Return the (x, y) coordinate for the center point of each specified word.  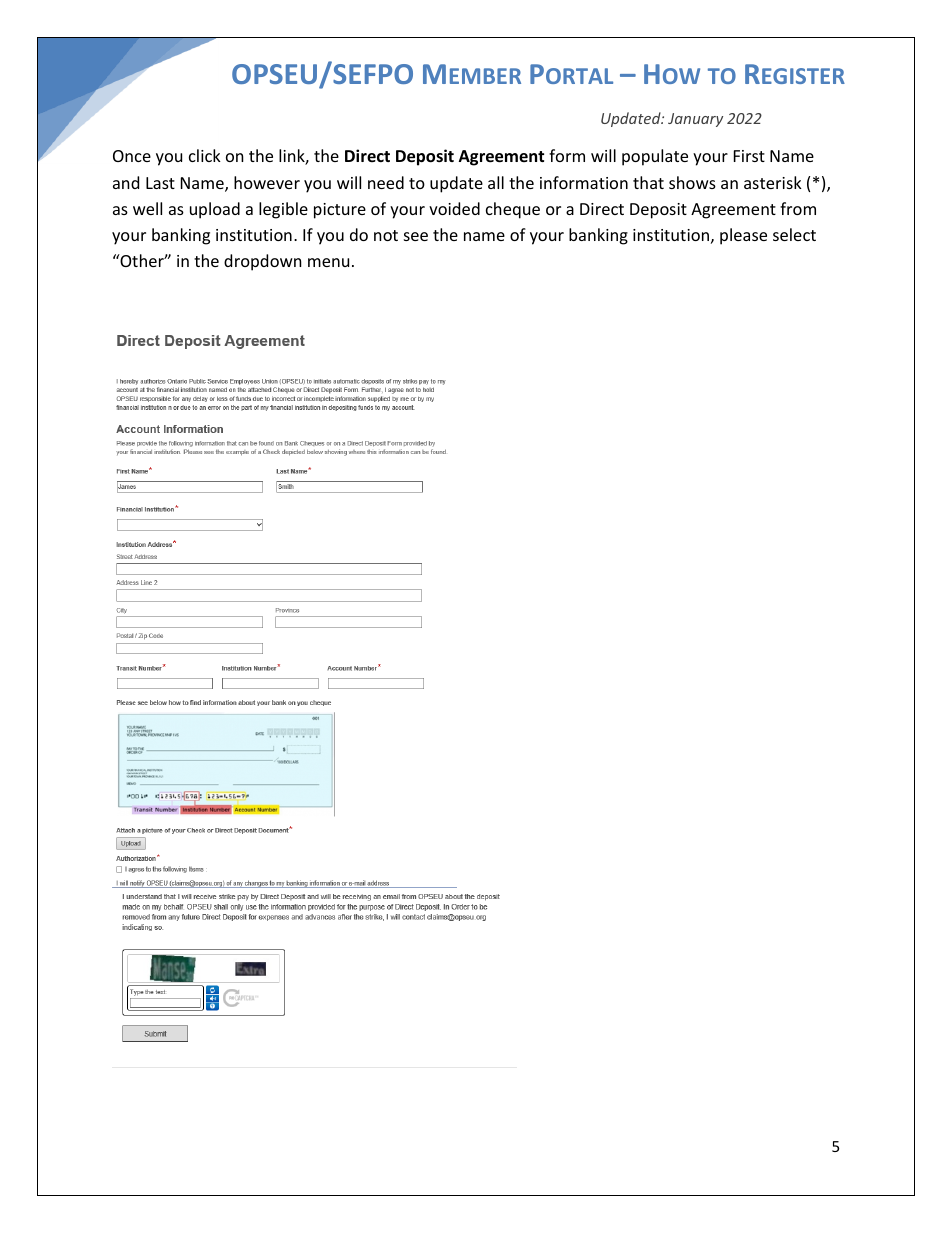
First (749, 156)
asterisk (773, 182)
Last (160, 183)
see (416, 236)
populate (655, 157)
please (743, 236)
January (695, 120)
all (496, 182)
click (205, 155)
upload (215, 210)
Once (132, 156)
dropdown (263, 262)
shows (692, 182)
